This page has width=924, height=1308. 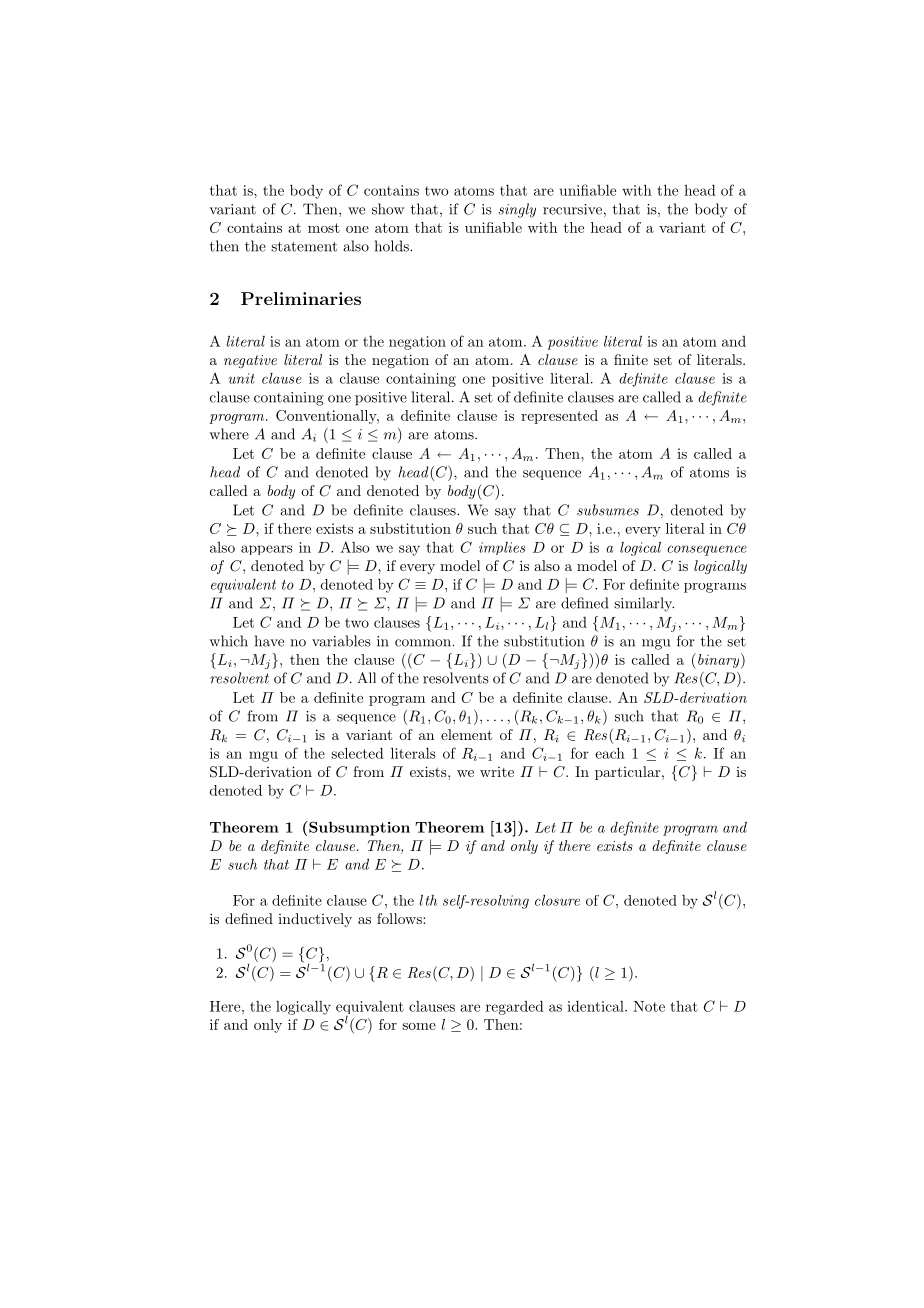 What do you see at coordinates (393, 246) in the page?
I see `holds` at bounding box center [393, 246].
